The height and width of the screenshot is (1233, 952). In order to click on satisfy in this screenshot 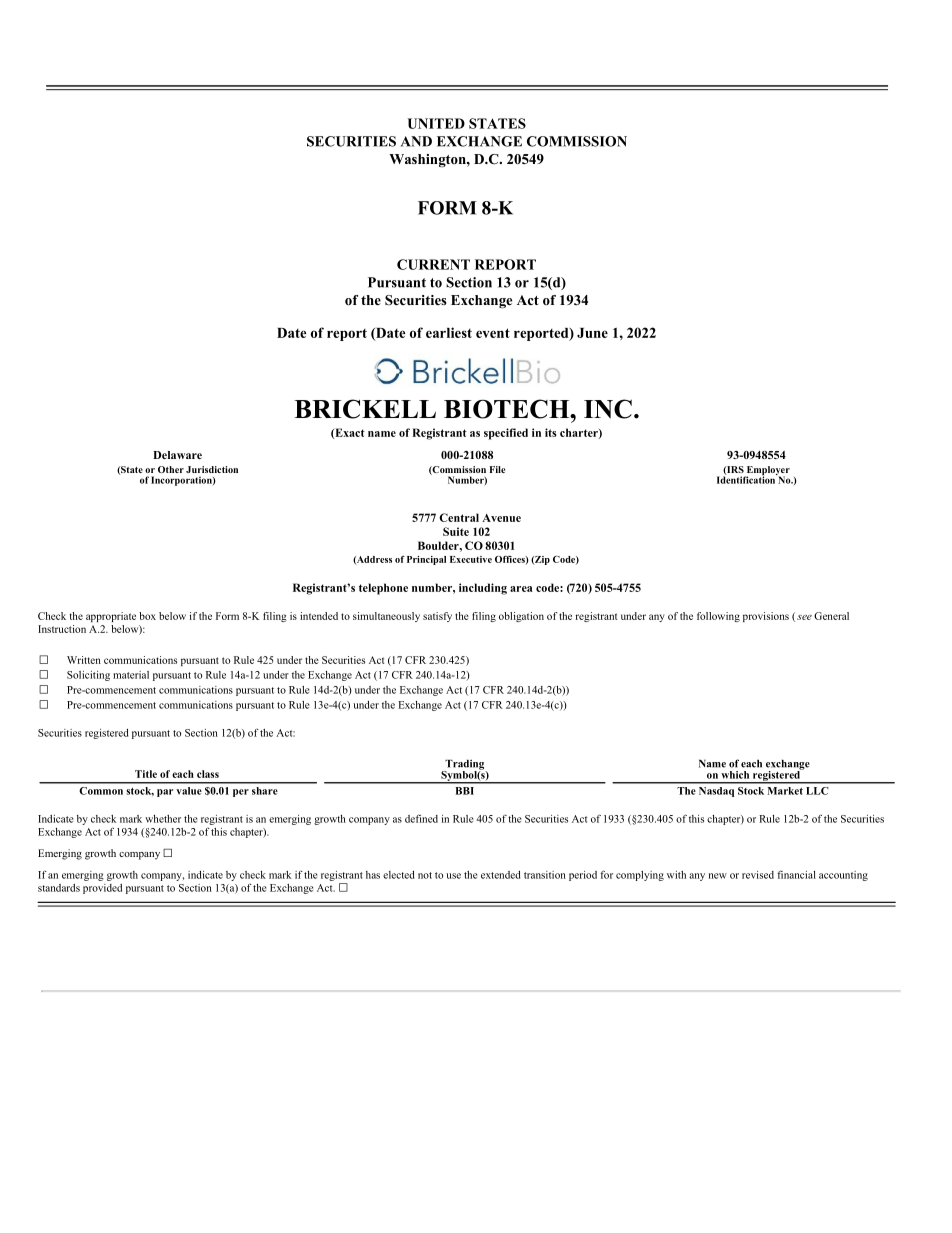, I will do `click(437, 617)`.
